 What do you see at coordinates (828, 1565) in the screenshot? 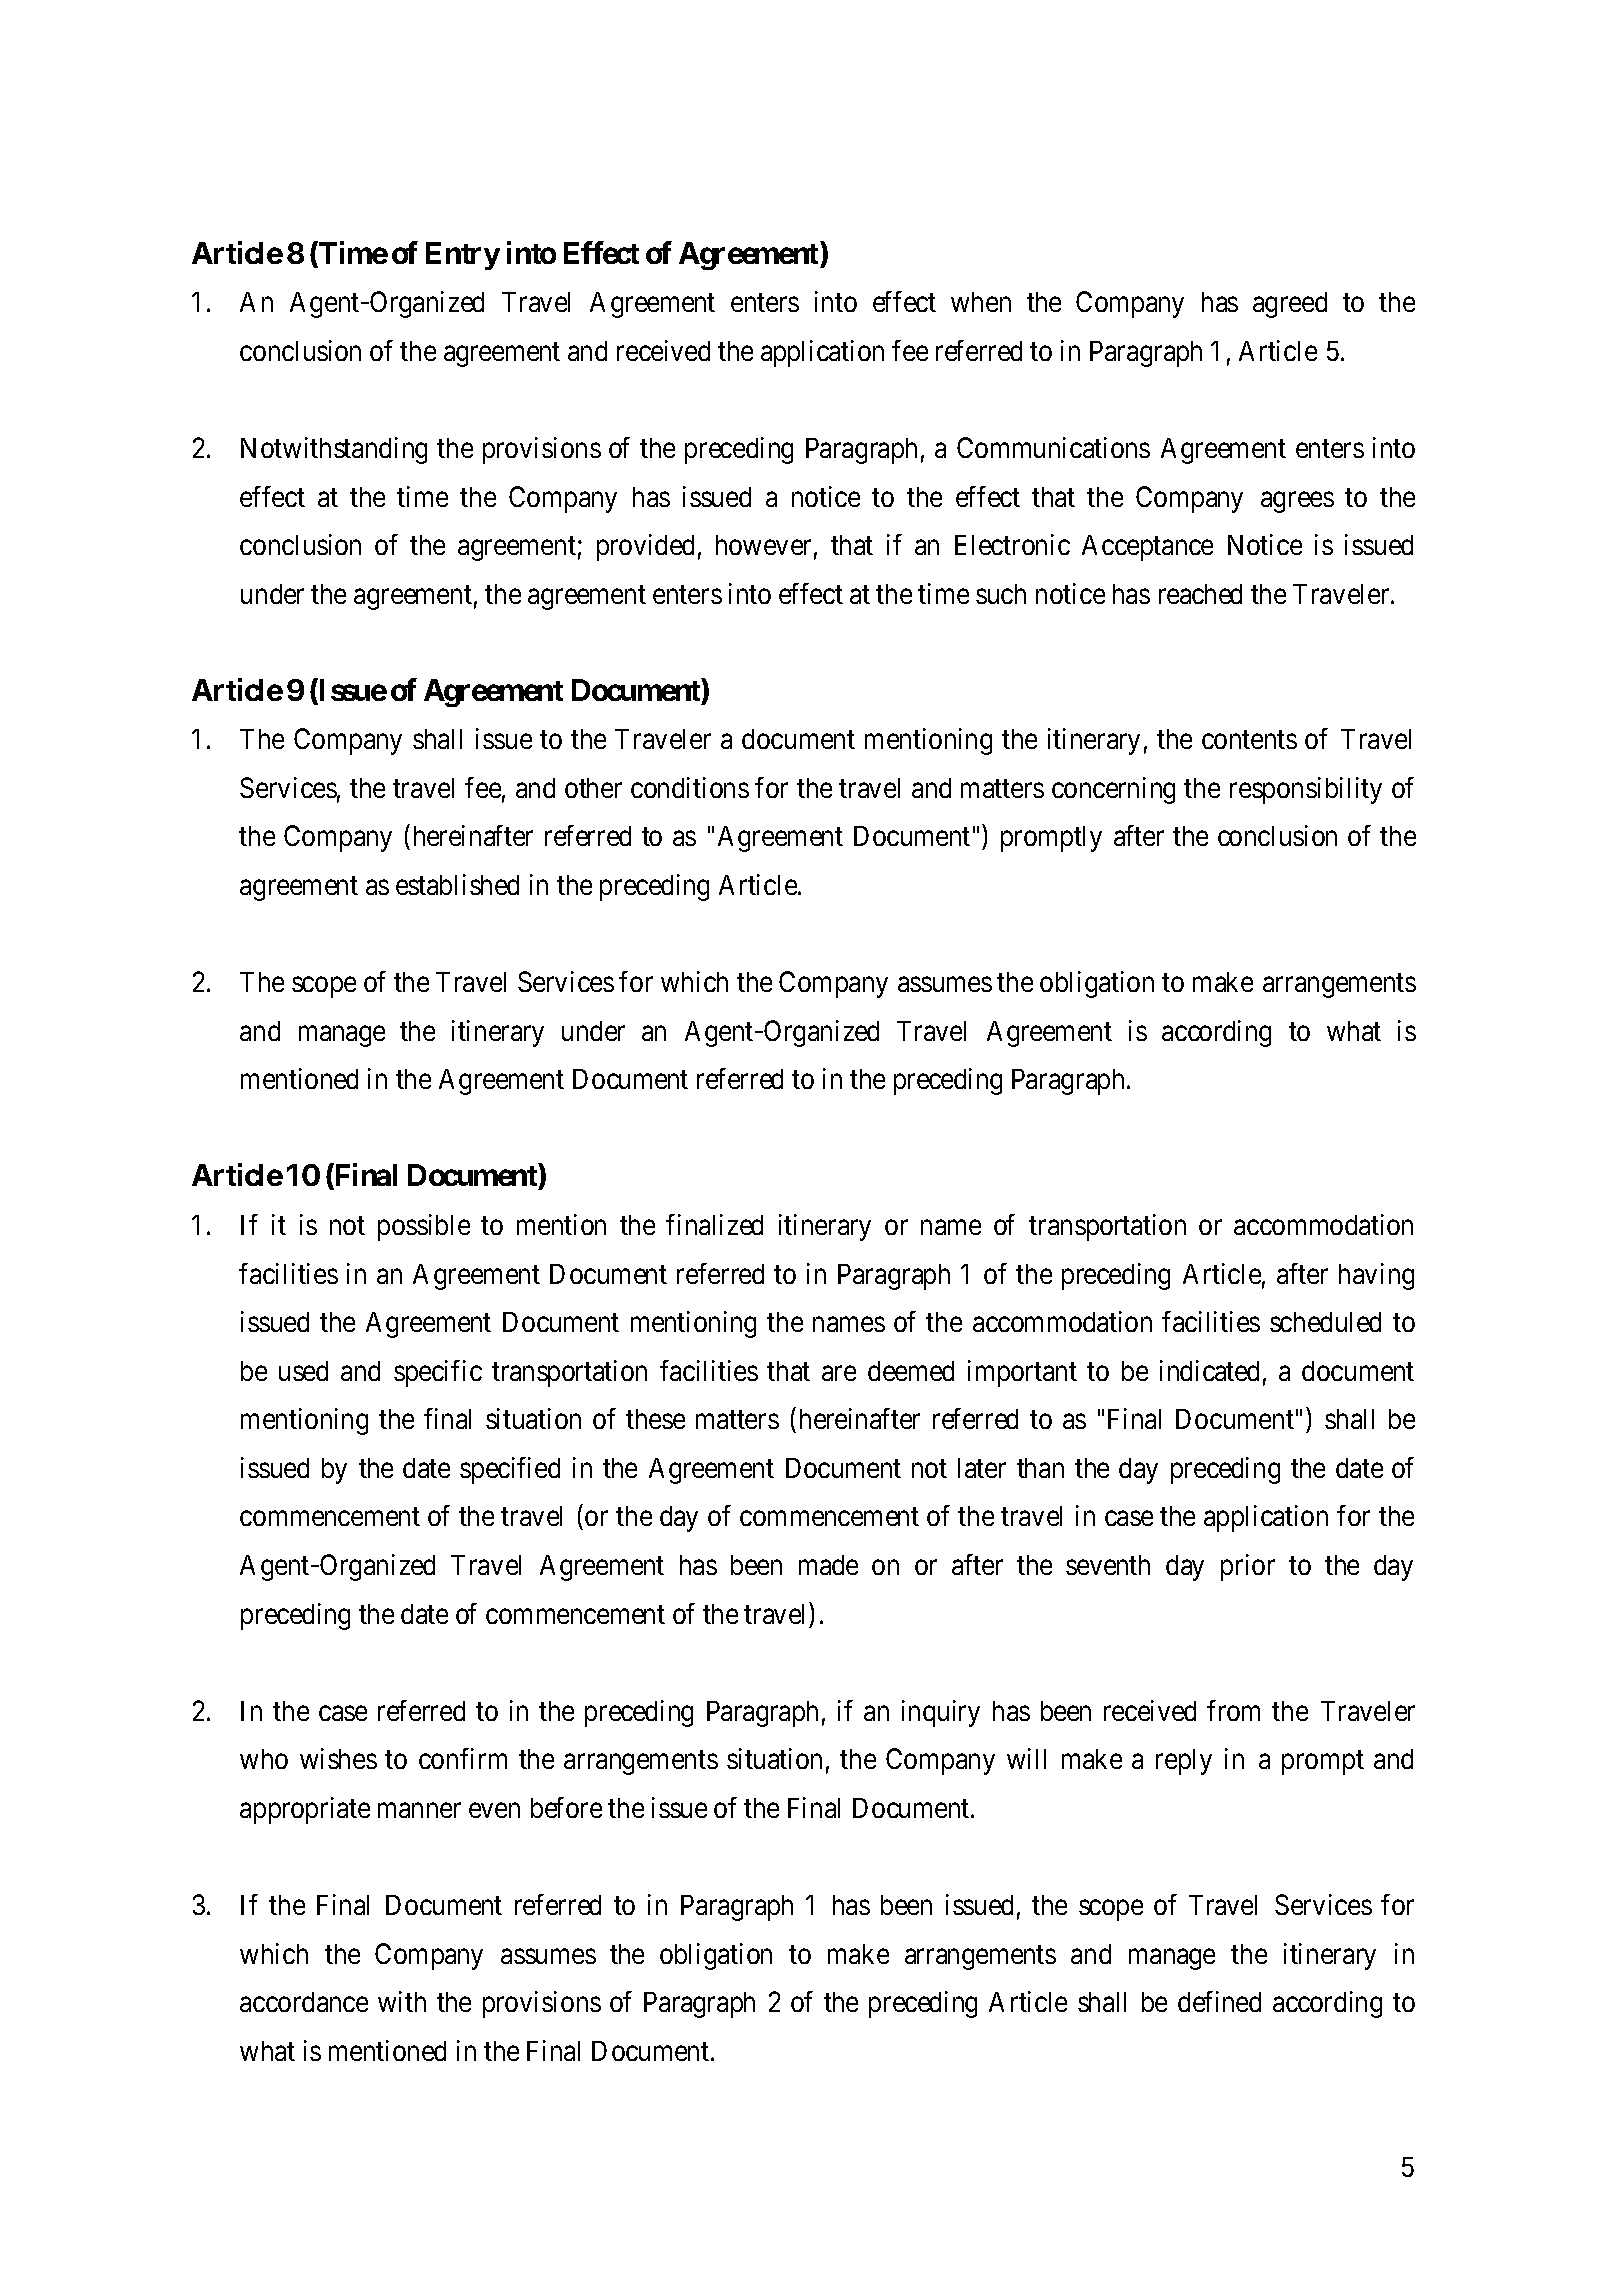
I see `made` at bounding box center [828, 1565].
